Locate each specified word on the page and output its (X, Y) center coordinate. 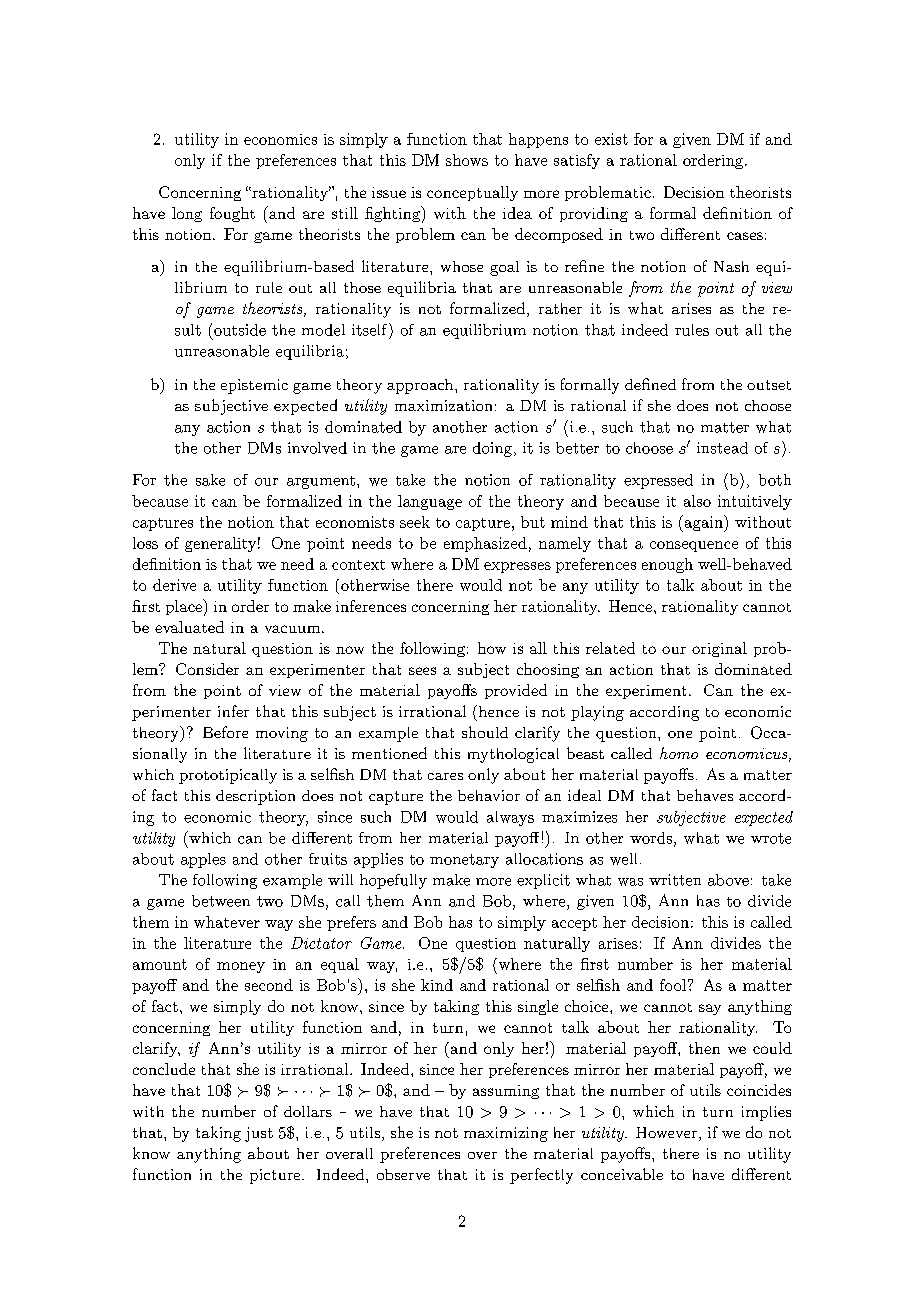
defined (650, 384)
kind (437, 985)
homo (679, 753)
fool (673, 985)
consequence (694, 546)
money (241, 967)
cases (745, 236)
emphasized (485, 544)
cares (445, 776)
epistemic (254, 386)
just (259, 1134)
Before (225, 732)
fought (232, 214)
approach (421, 386)
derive (174, 585)
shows (467, 160)
